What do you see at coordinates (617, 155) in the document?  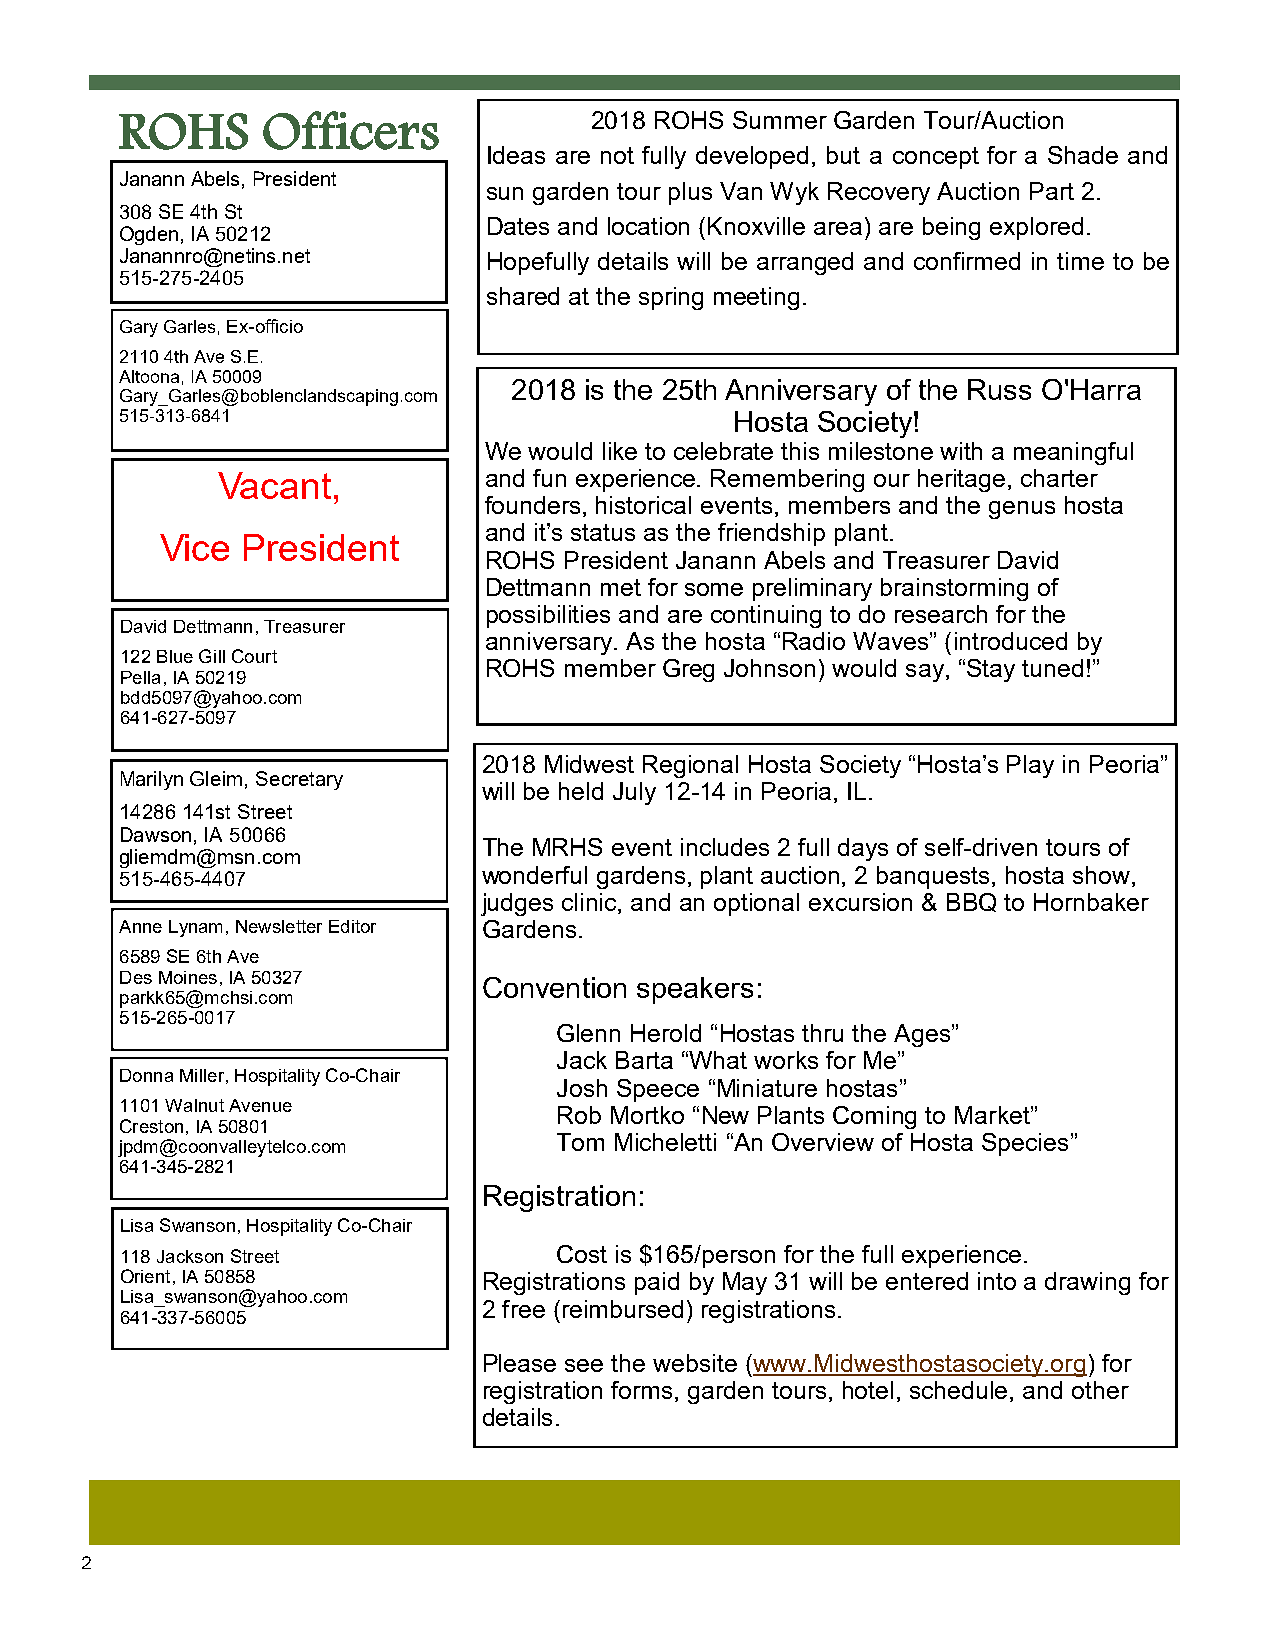 I see `not` at bounding box center [617, 155].
